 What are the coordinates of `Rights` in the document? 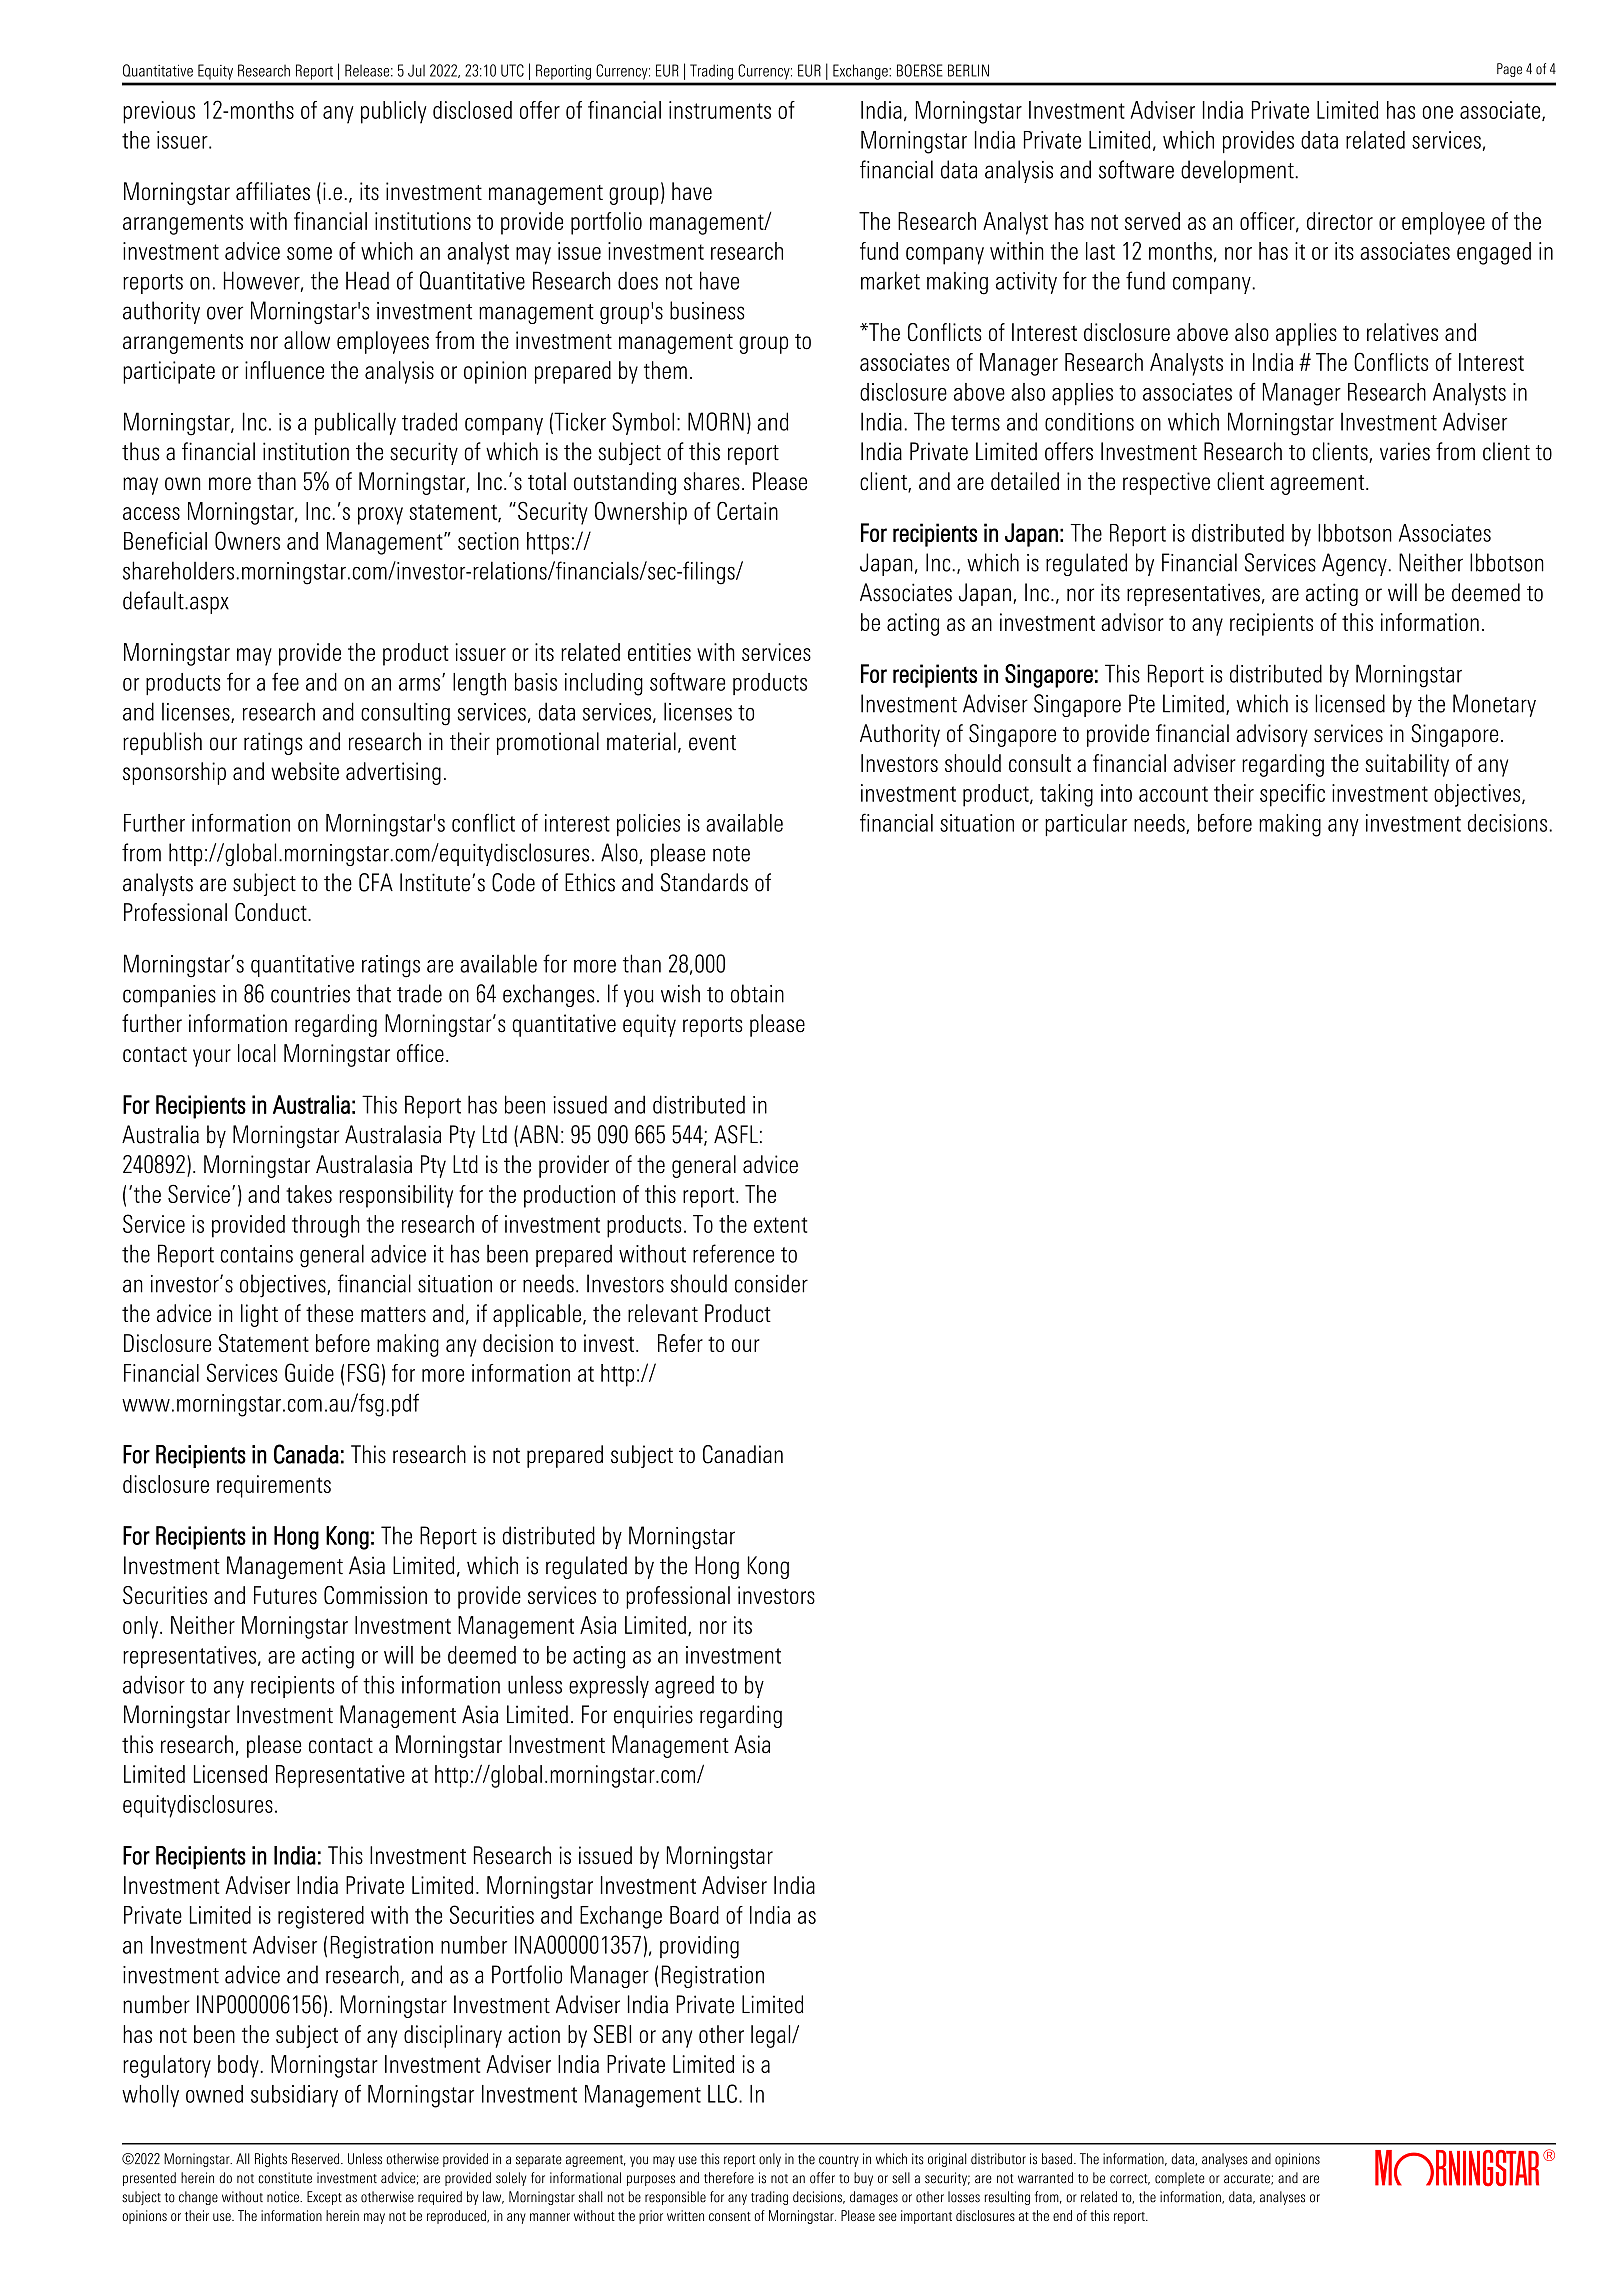 It's located at (271, 2160).
